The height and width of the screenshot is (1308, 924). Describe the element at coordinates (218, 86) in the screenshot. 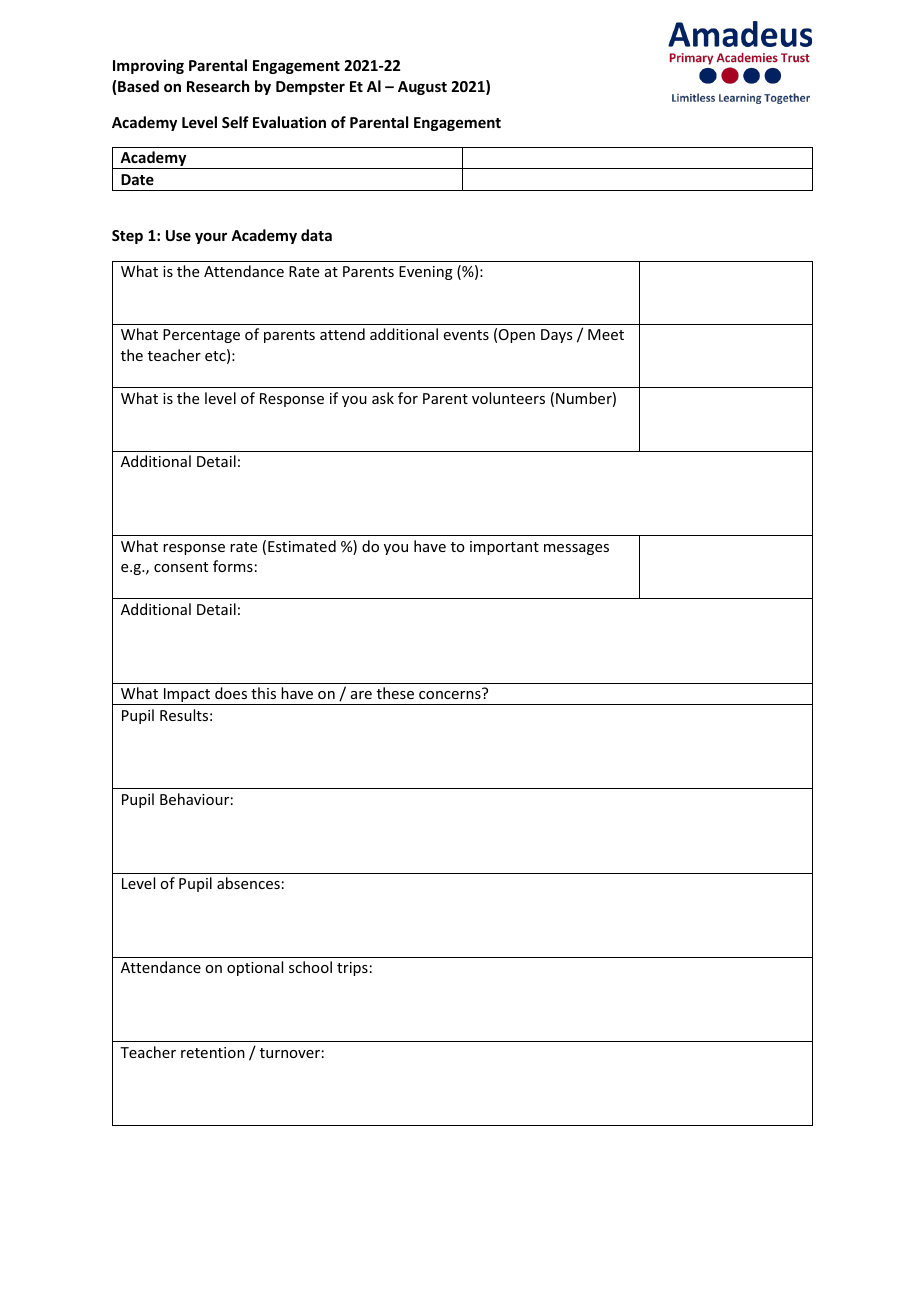

I see `Research` at that location.
